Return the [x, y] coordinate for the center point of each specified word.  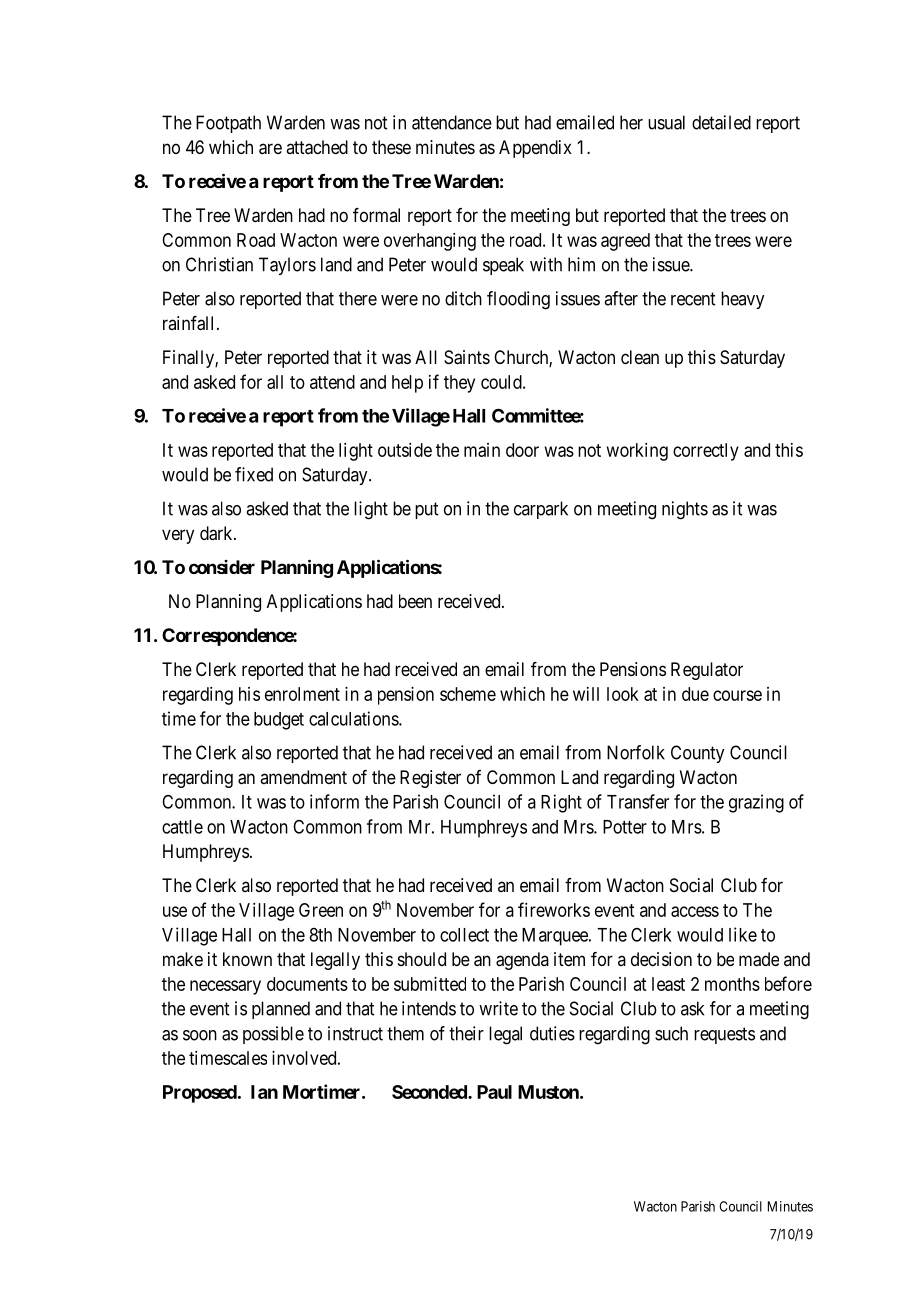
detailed [721, 122]
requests [724, 1035]
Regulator [707, 671]
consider [222, 567]
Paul [494, 1092]
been [415, 601]
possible [273, 1035]
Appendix [535, 149]
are [270, 149]
